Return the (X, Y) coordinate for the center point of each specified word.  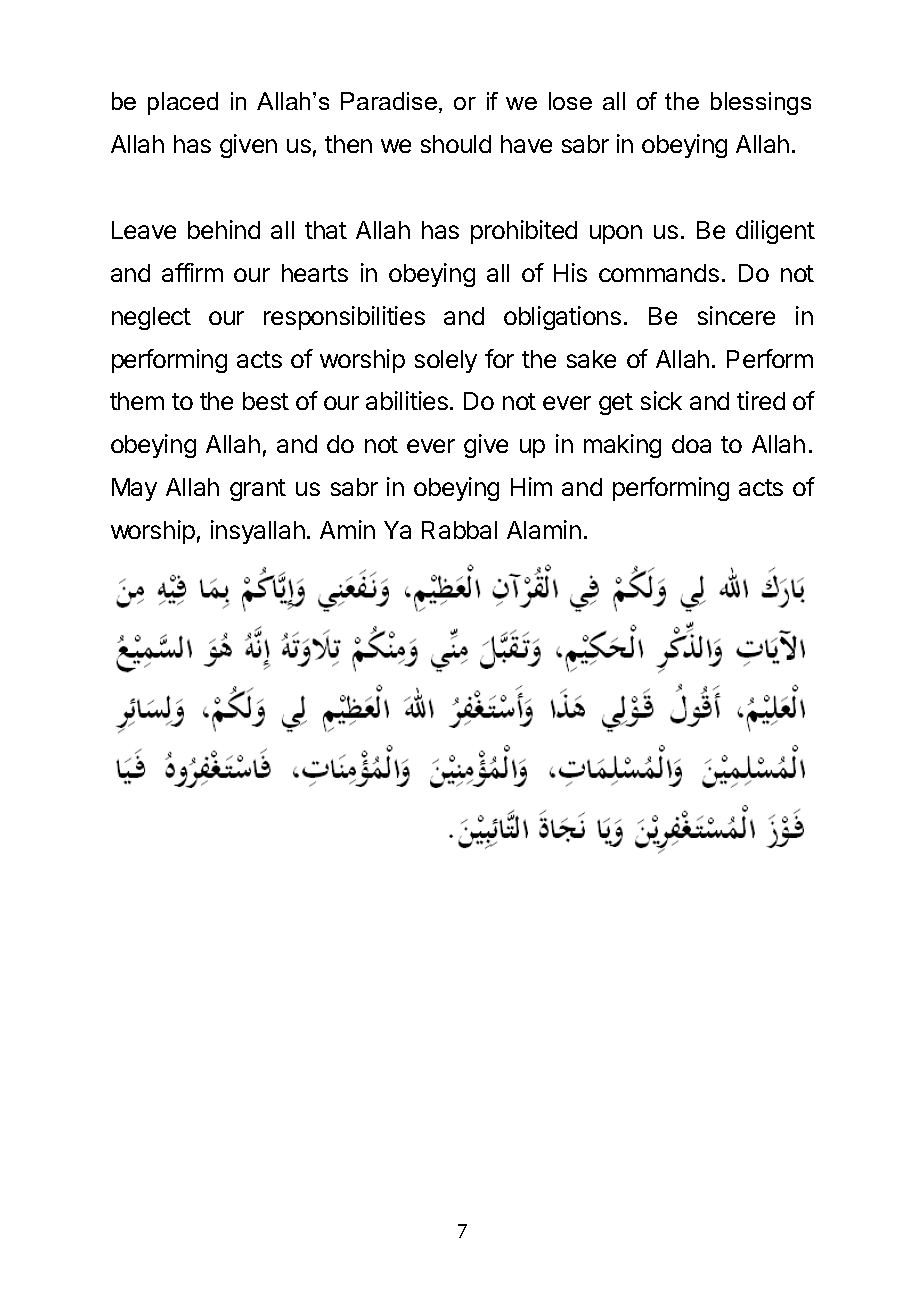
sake (591, 359)
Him (531, 486)
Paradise (389, 101)
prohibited (524, 232)
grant (258, 490)
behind (224, 229)
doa (691, 444)
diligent (775, 232)
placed (183, 103)
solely (446, 361)
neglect (151, 318)
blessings (761, 103)
